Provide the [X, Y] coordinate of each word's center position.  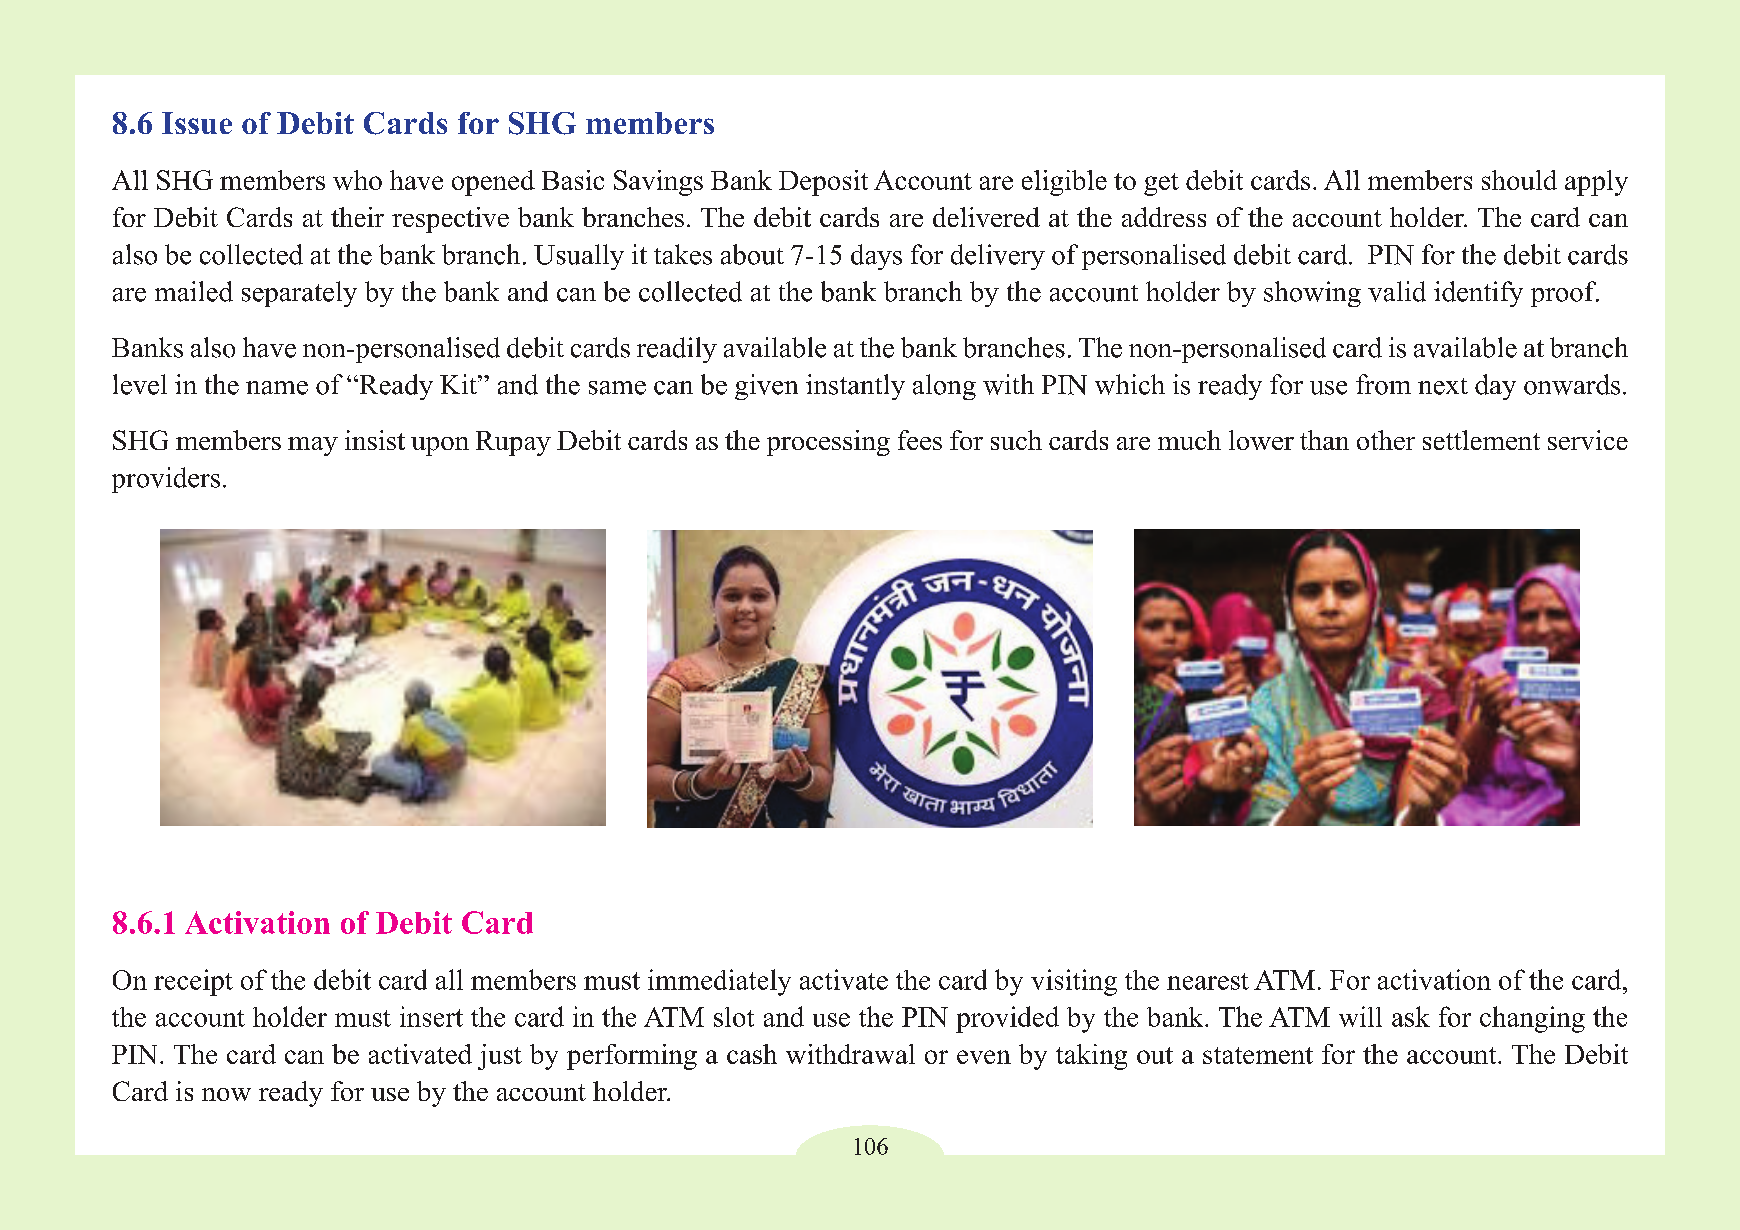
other [1386, 440]
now [226, 1094]
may [313, 446]
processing [828, 443]
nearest [1208, 981]
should [1519, 180]
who [357, 180]
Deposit [823, 183]
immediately [719, 982]
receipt [193, 982]
